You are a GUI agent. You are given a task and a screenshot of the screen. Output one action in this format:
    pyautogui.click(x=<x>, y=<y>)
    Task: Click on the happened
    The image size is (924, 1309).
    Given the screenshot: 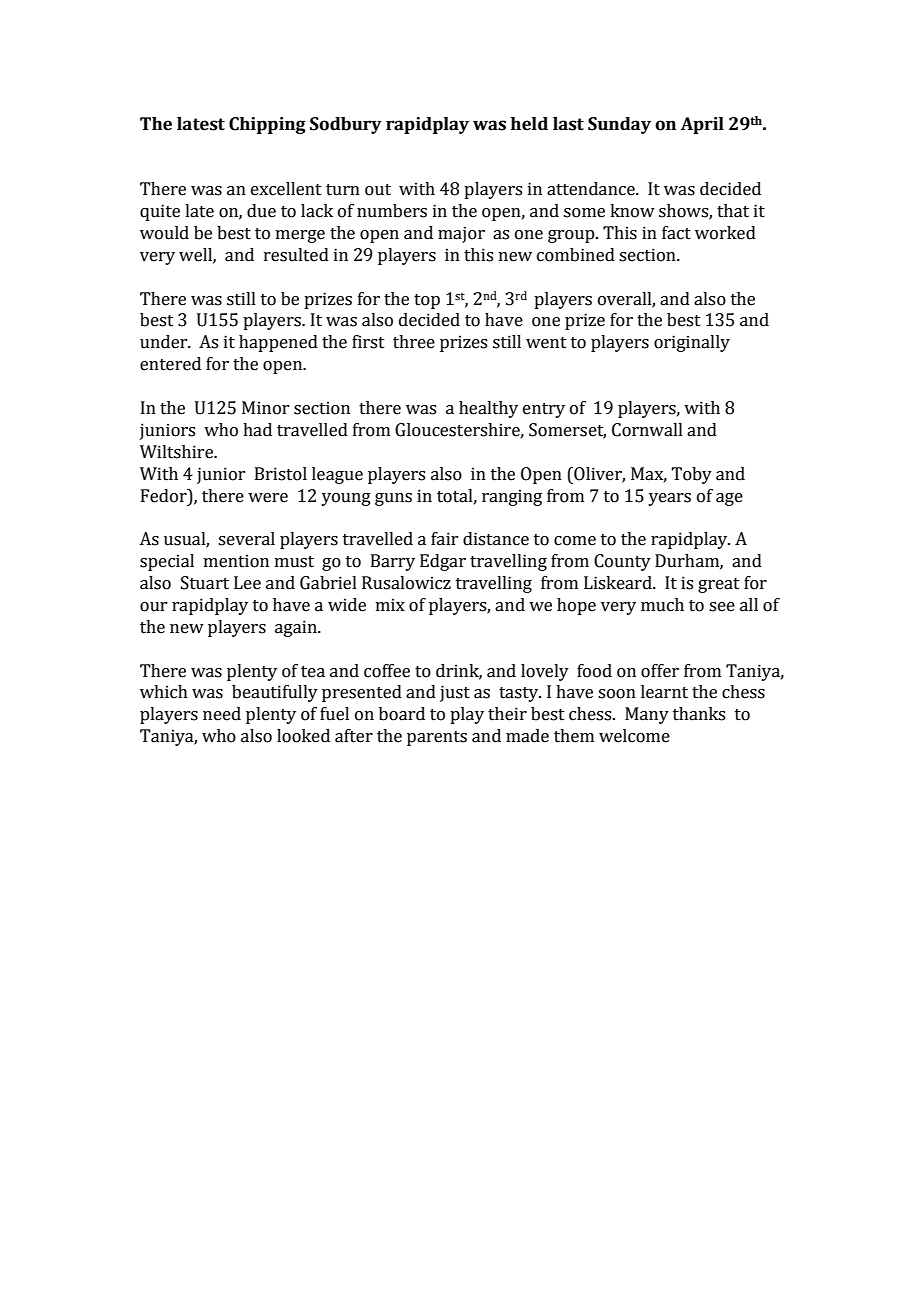 What is the action you would take?
    pyautogui.click(x=278, y=343)
